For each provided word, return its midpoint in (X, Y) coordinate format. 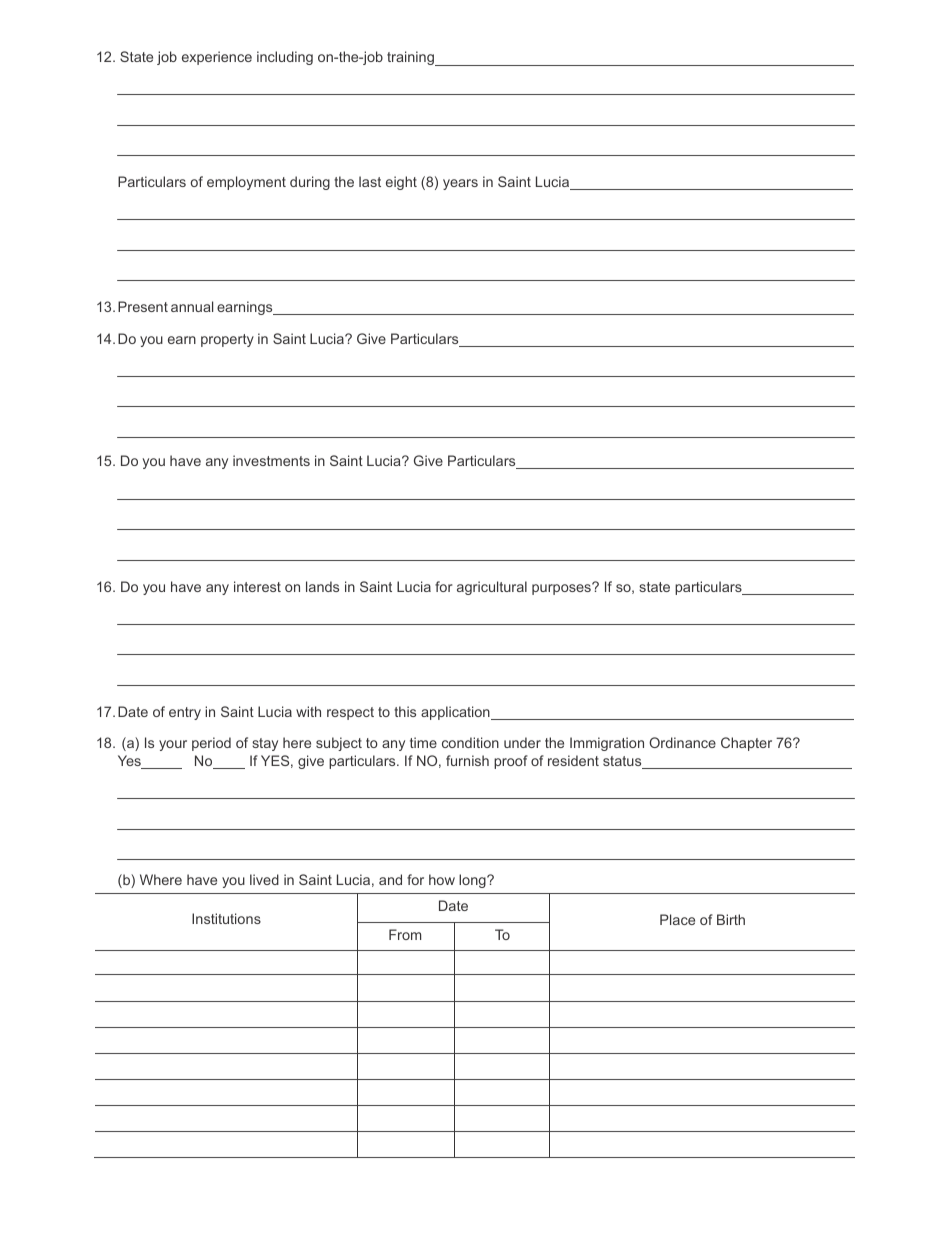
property (227, 340)
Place (677, 919)
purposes (562, 589)
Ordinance (682, 742)
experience (217, 58)
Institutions (226, 918)
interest (257, 586)
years (460, 184)
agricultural (492, 588)
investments (271, 460)
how (442, 879)
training (411, 58)
